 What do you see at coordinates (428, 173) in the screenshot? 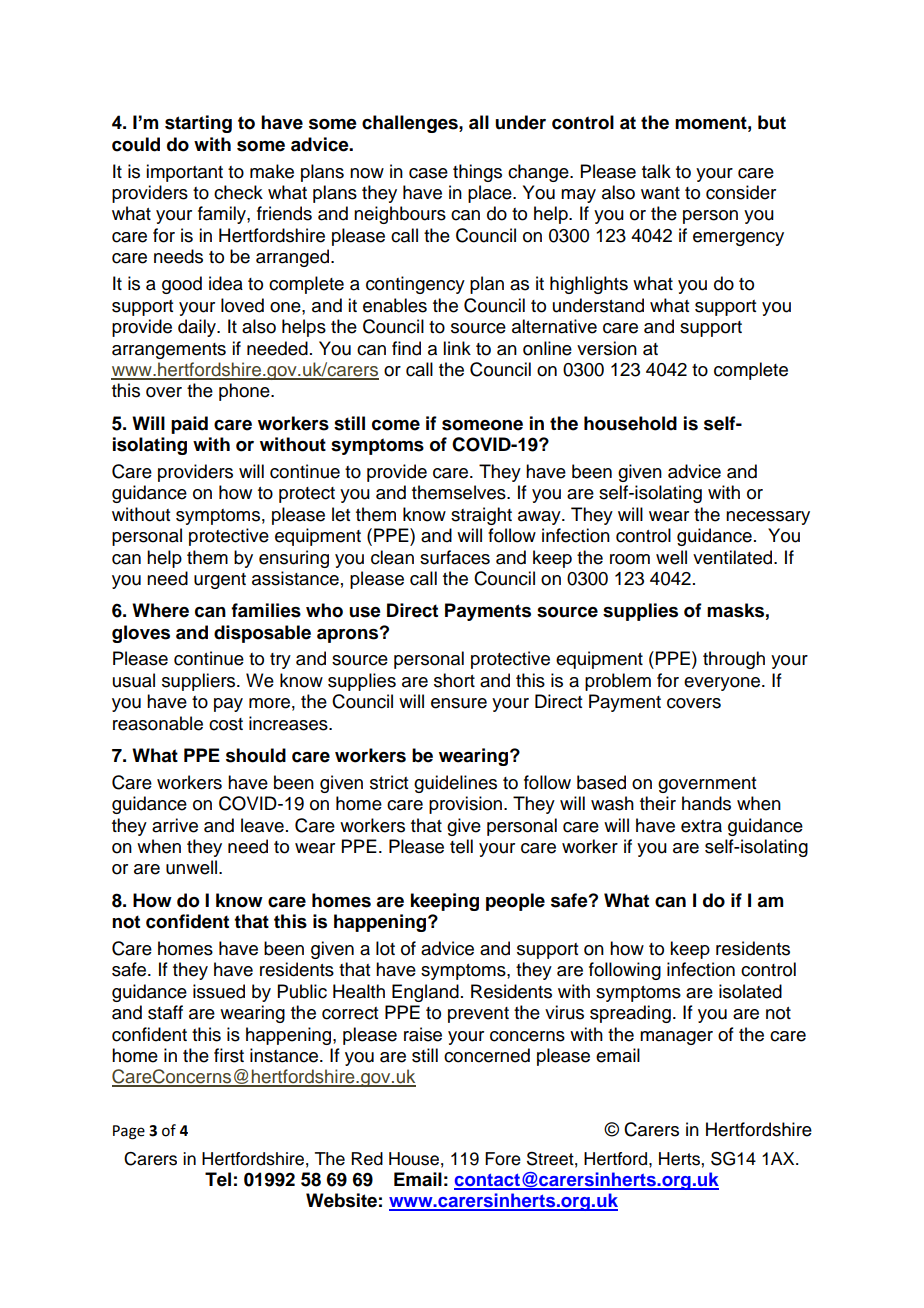
I see `case` at bounding box center [428, 173].
